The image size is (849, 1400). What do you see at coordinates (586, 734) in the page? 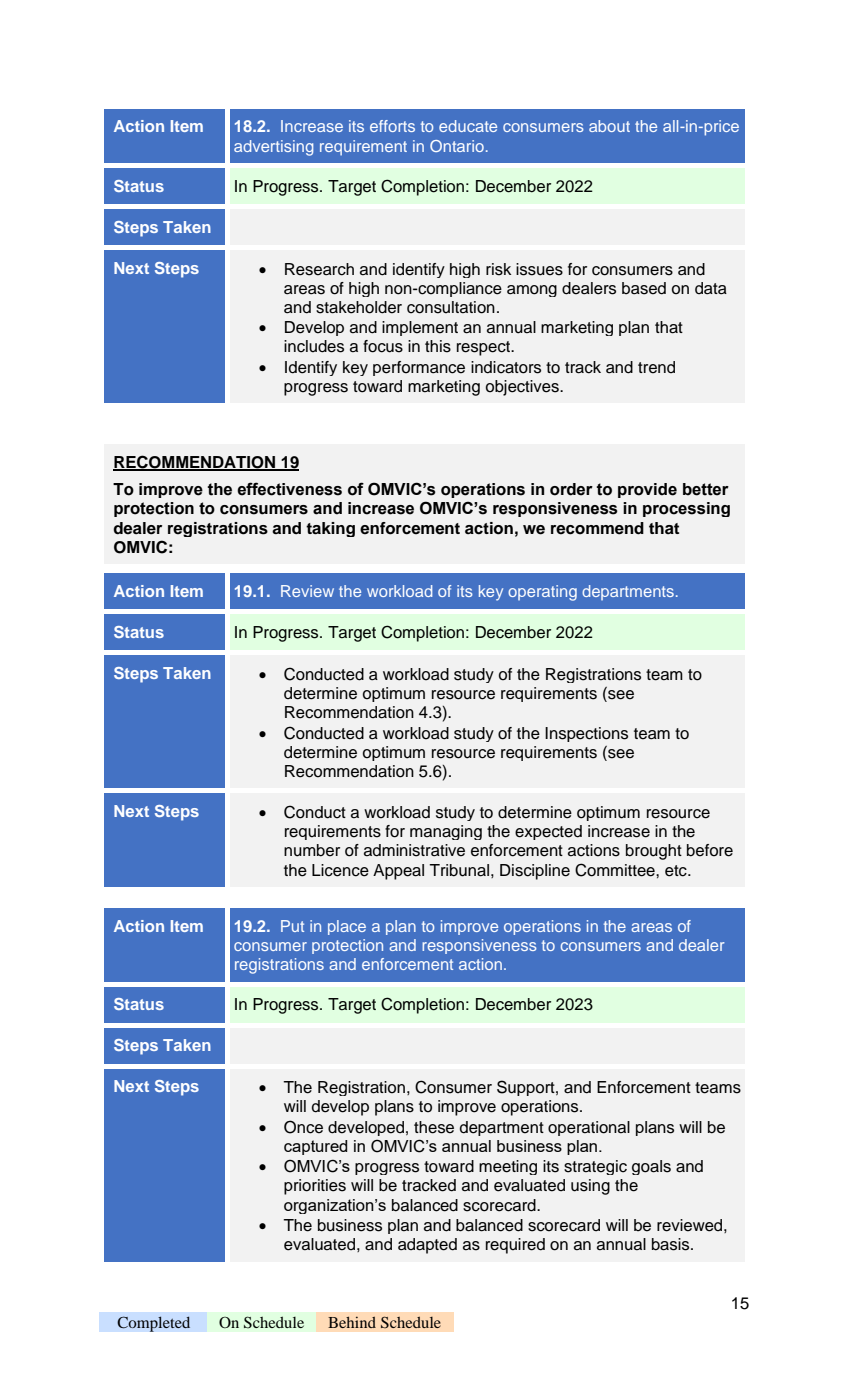
I see `Inspections` at bounding box center [586, 734].
